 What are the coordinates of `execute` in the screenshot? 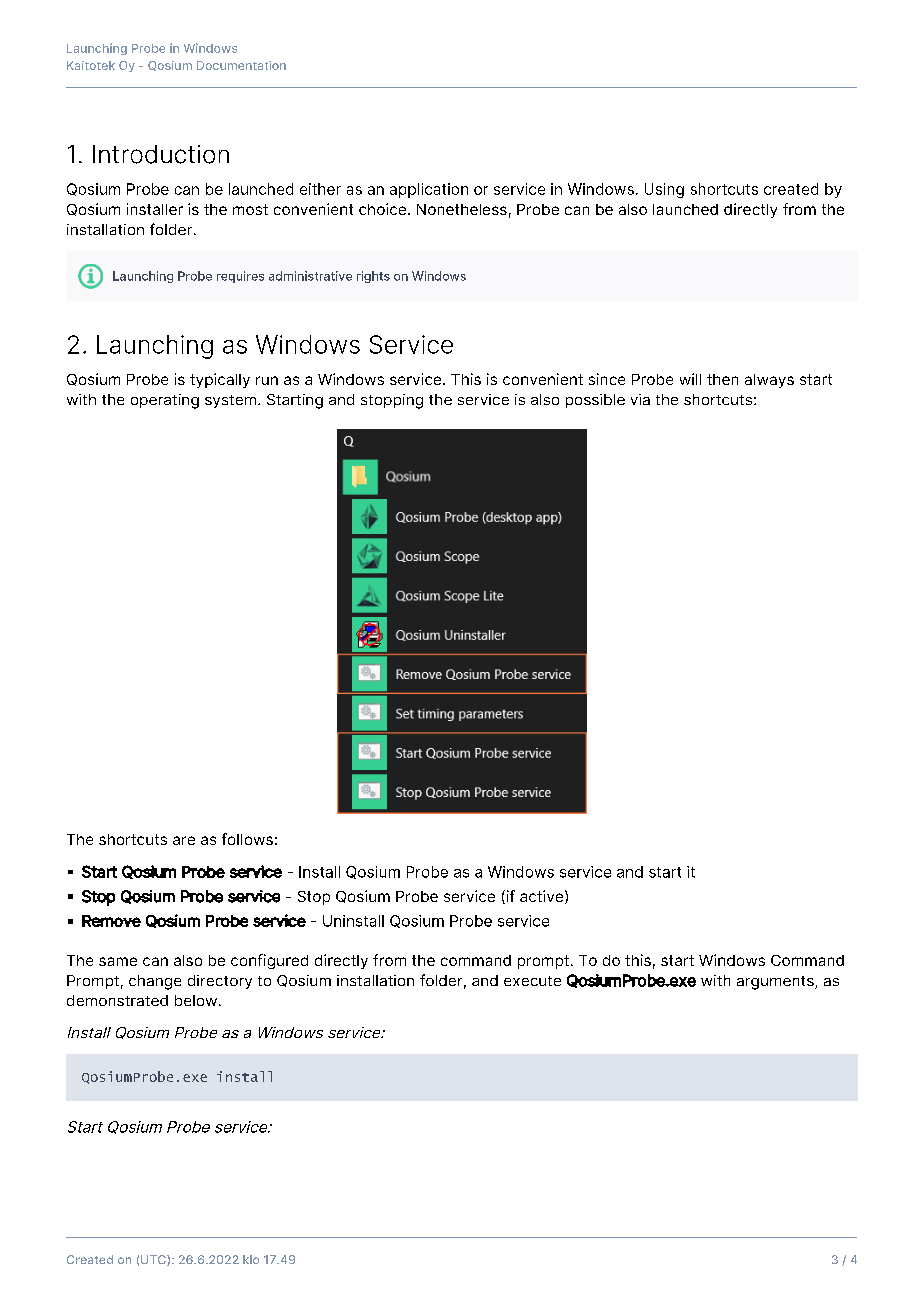 It's located at (532, 981).
